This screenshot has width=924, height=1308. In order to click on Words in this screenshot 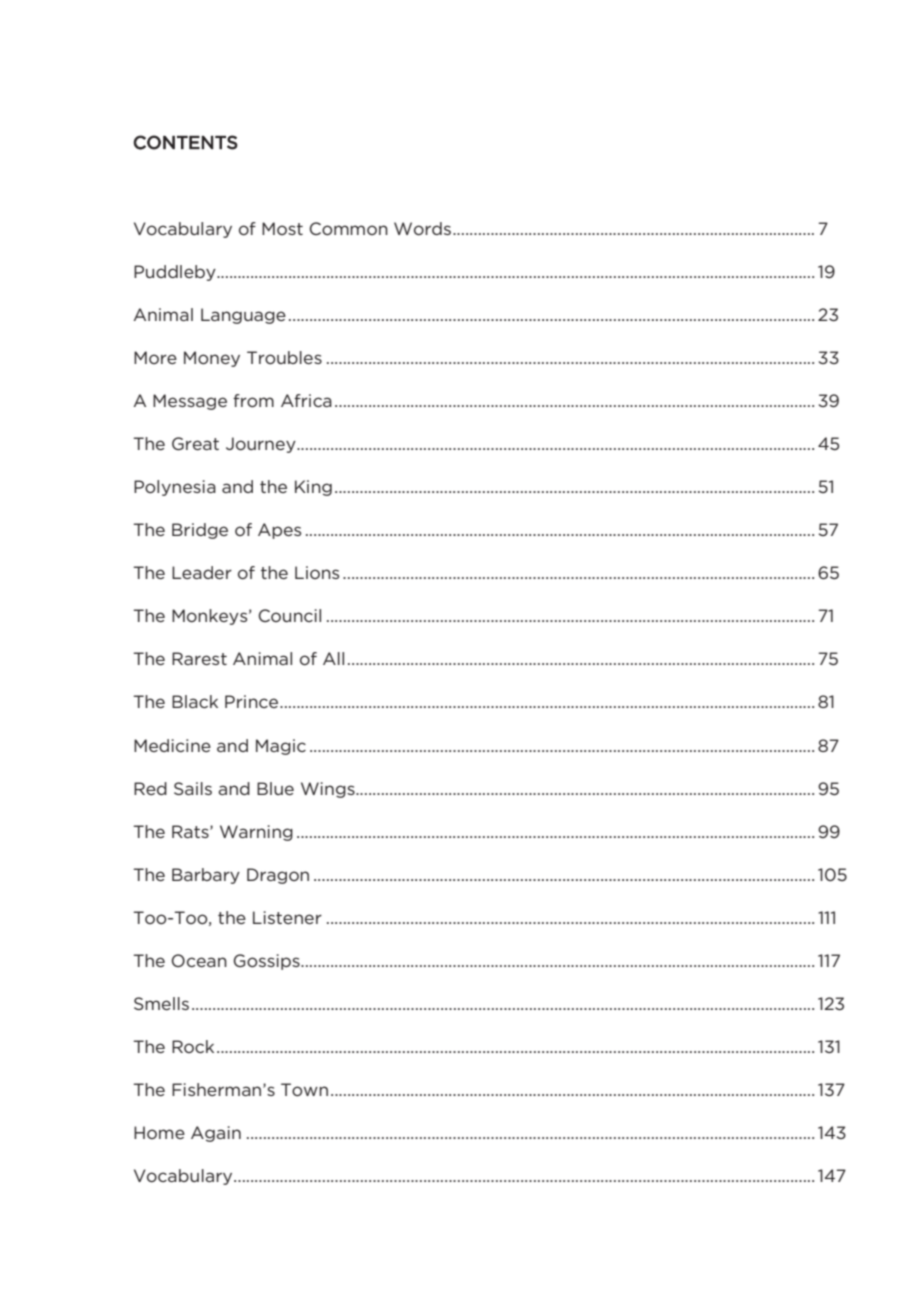, I will do `click(422, 228)`.
